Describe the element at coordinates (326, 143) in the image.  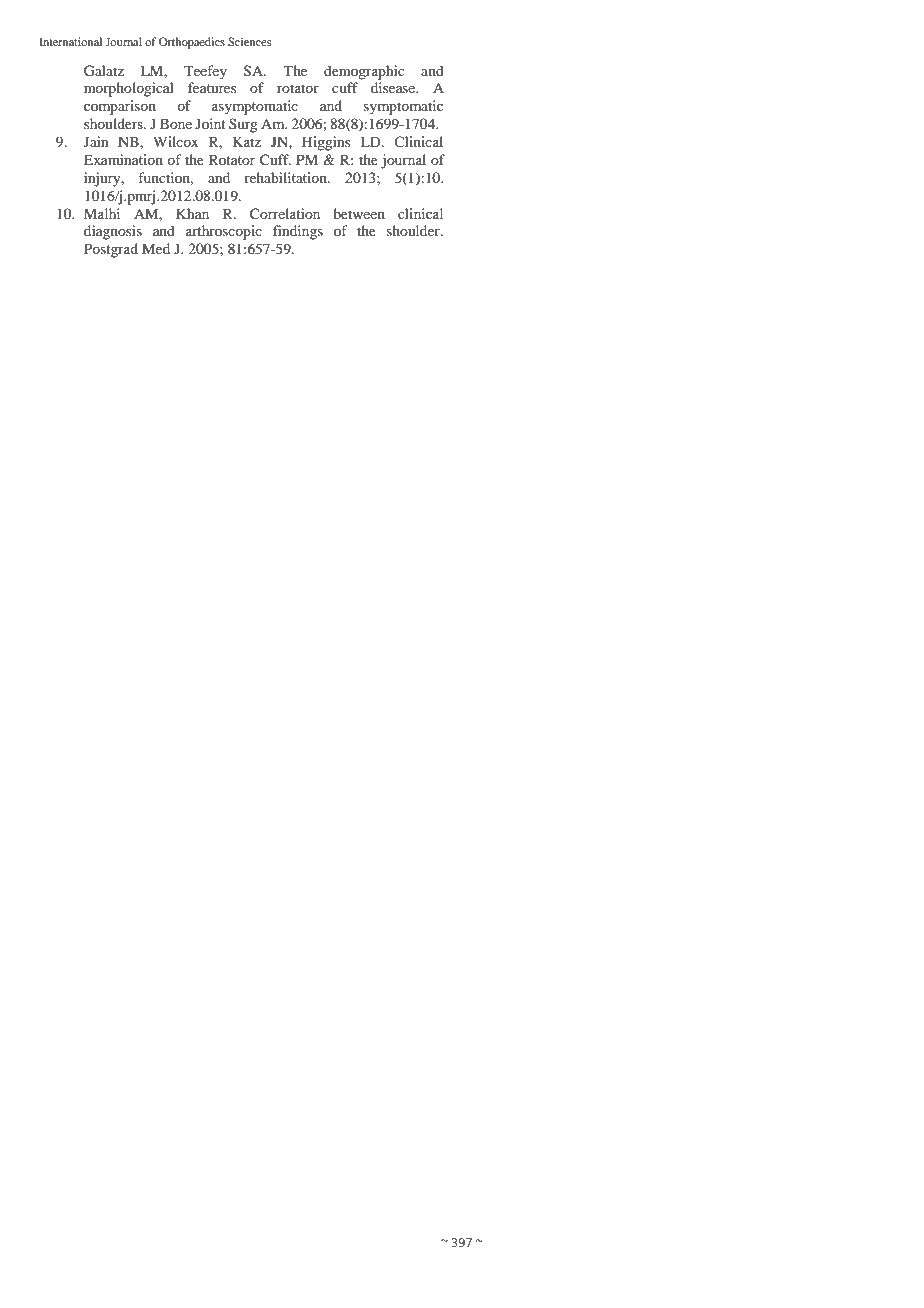
I see `Higgins` at that location.
